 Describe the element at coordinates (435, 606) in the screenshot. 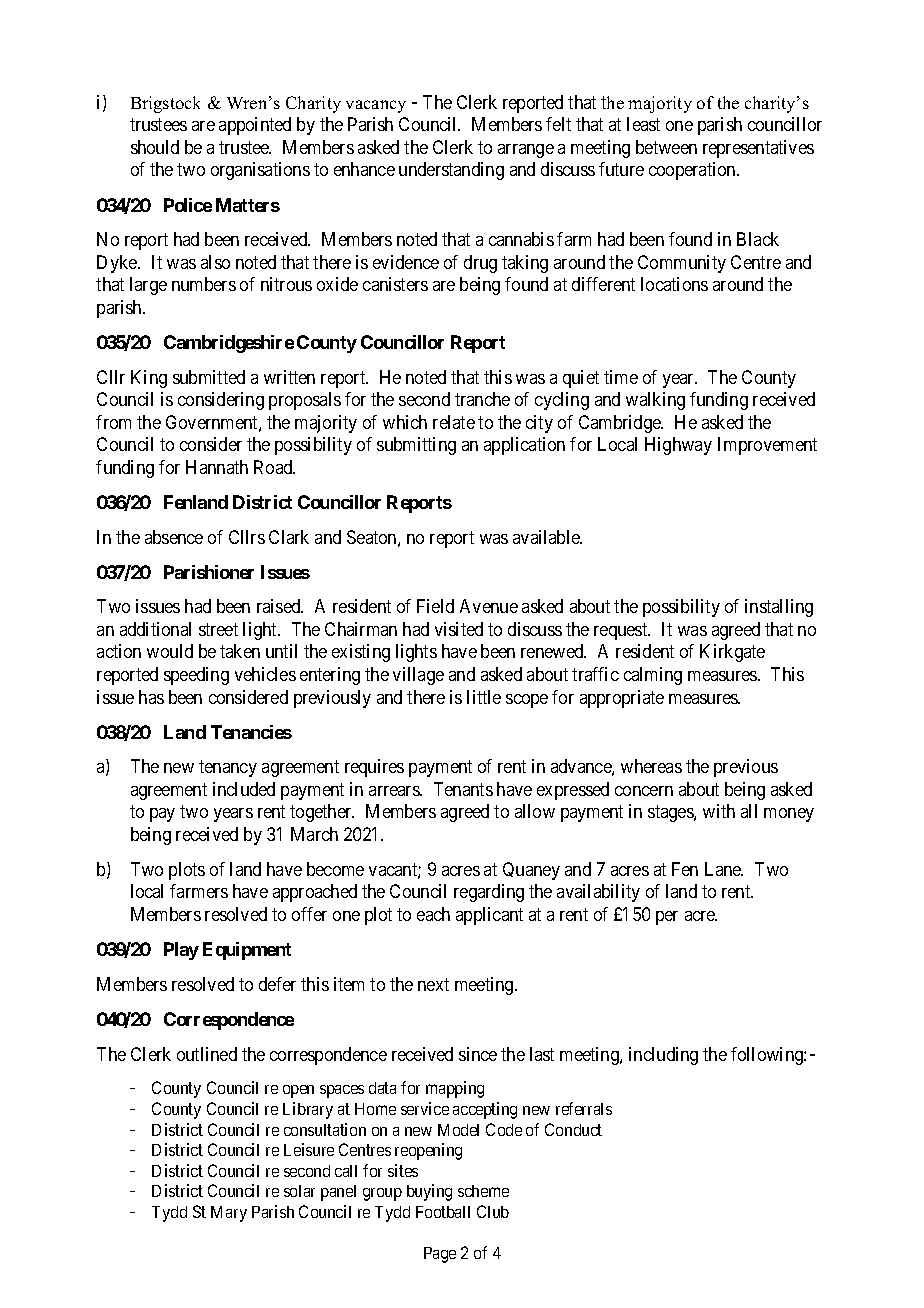

I see `Field` at that location.
